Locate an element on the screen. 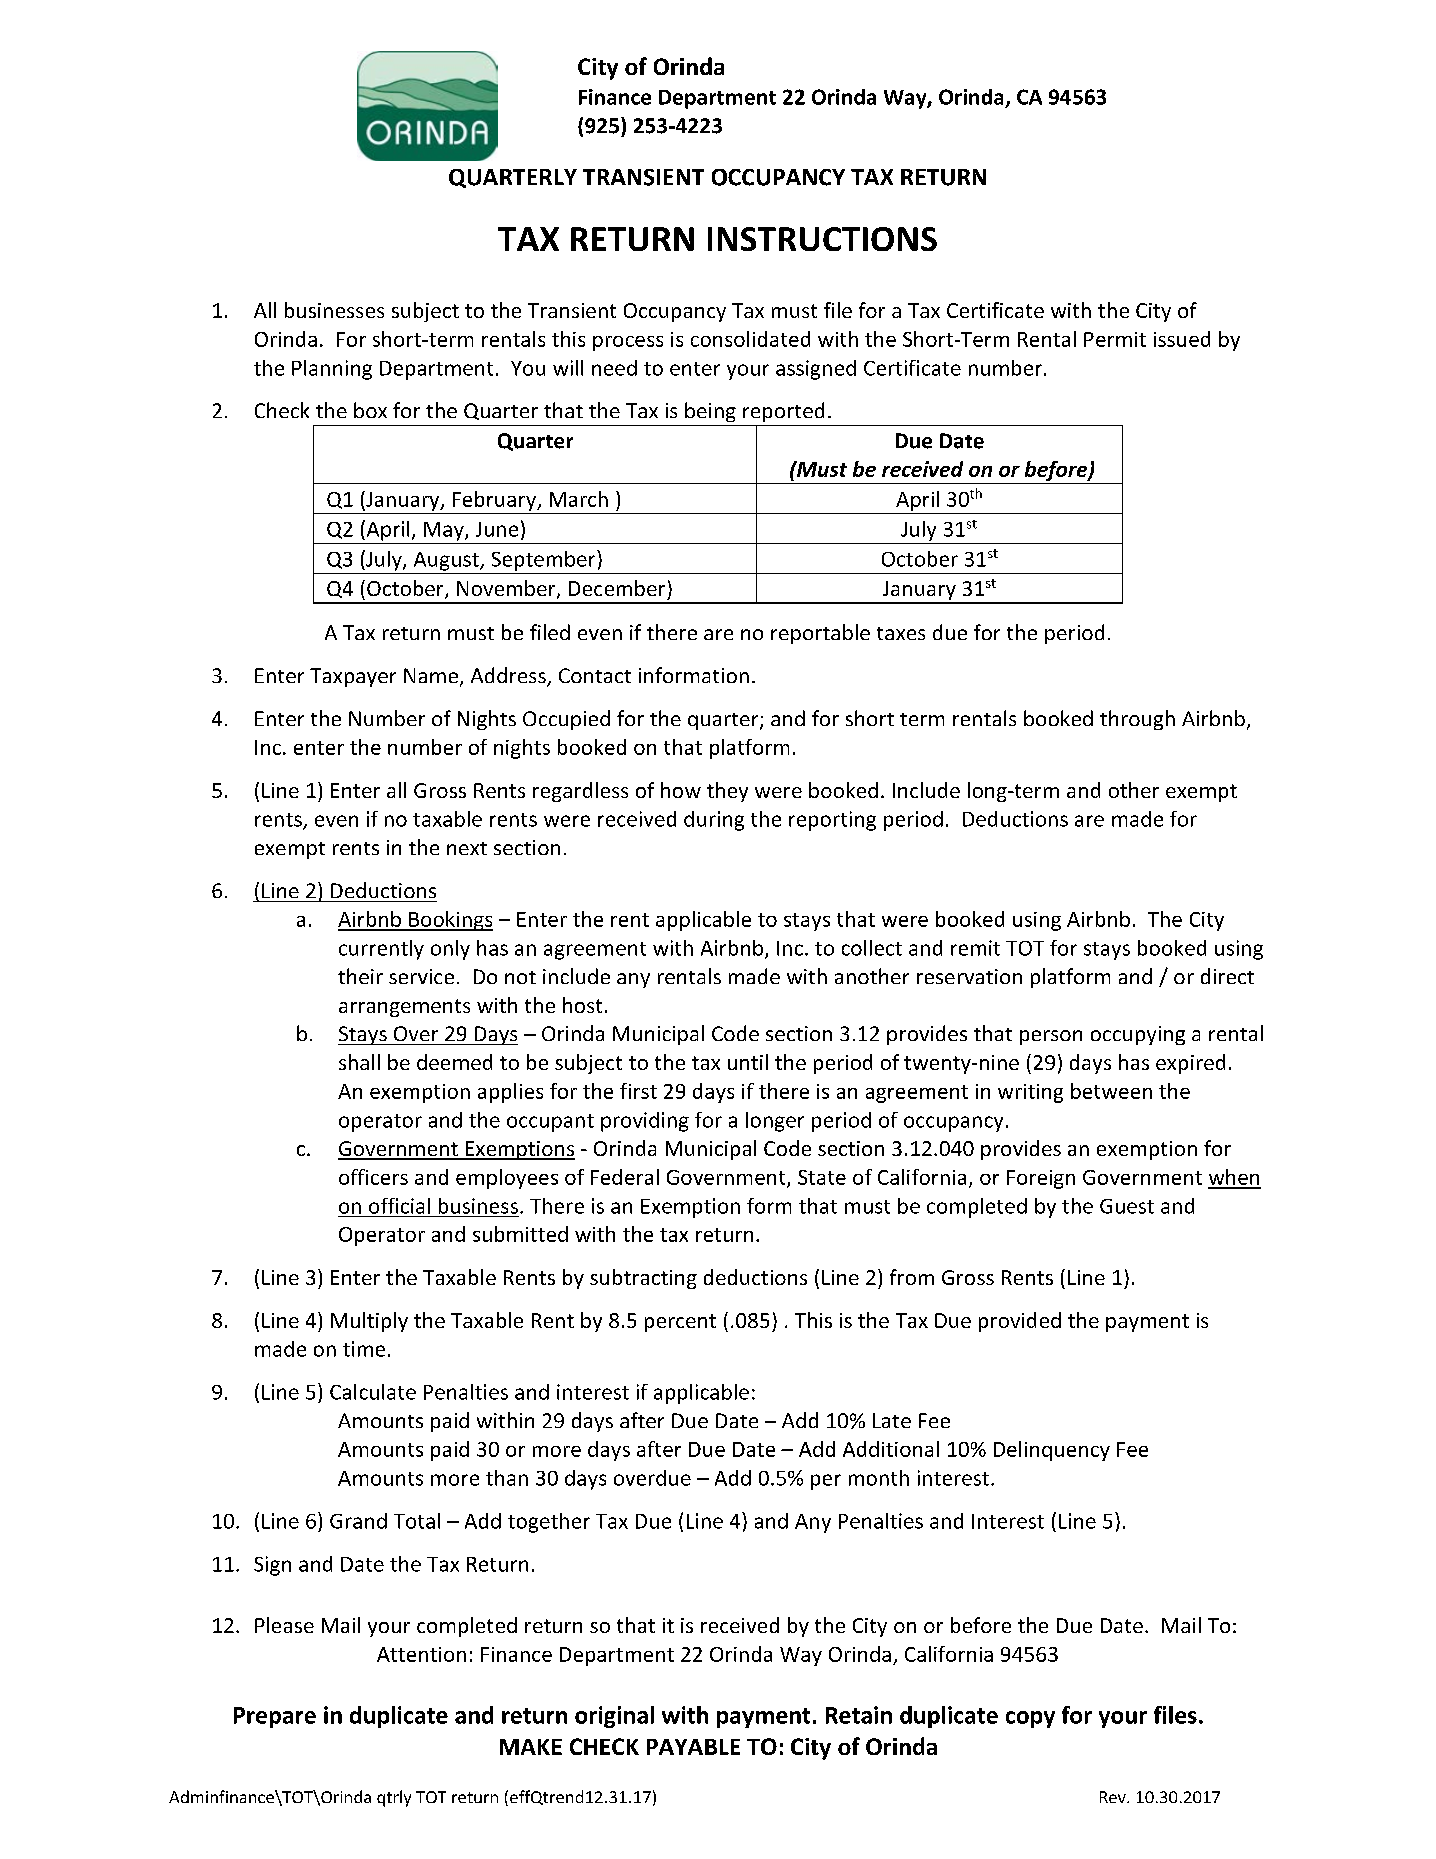 The height and width of the screenshot is (1859, 1436). Prepare is located at coordinates (275, 1717).
